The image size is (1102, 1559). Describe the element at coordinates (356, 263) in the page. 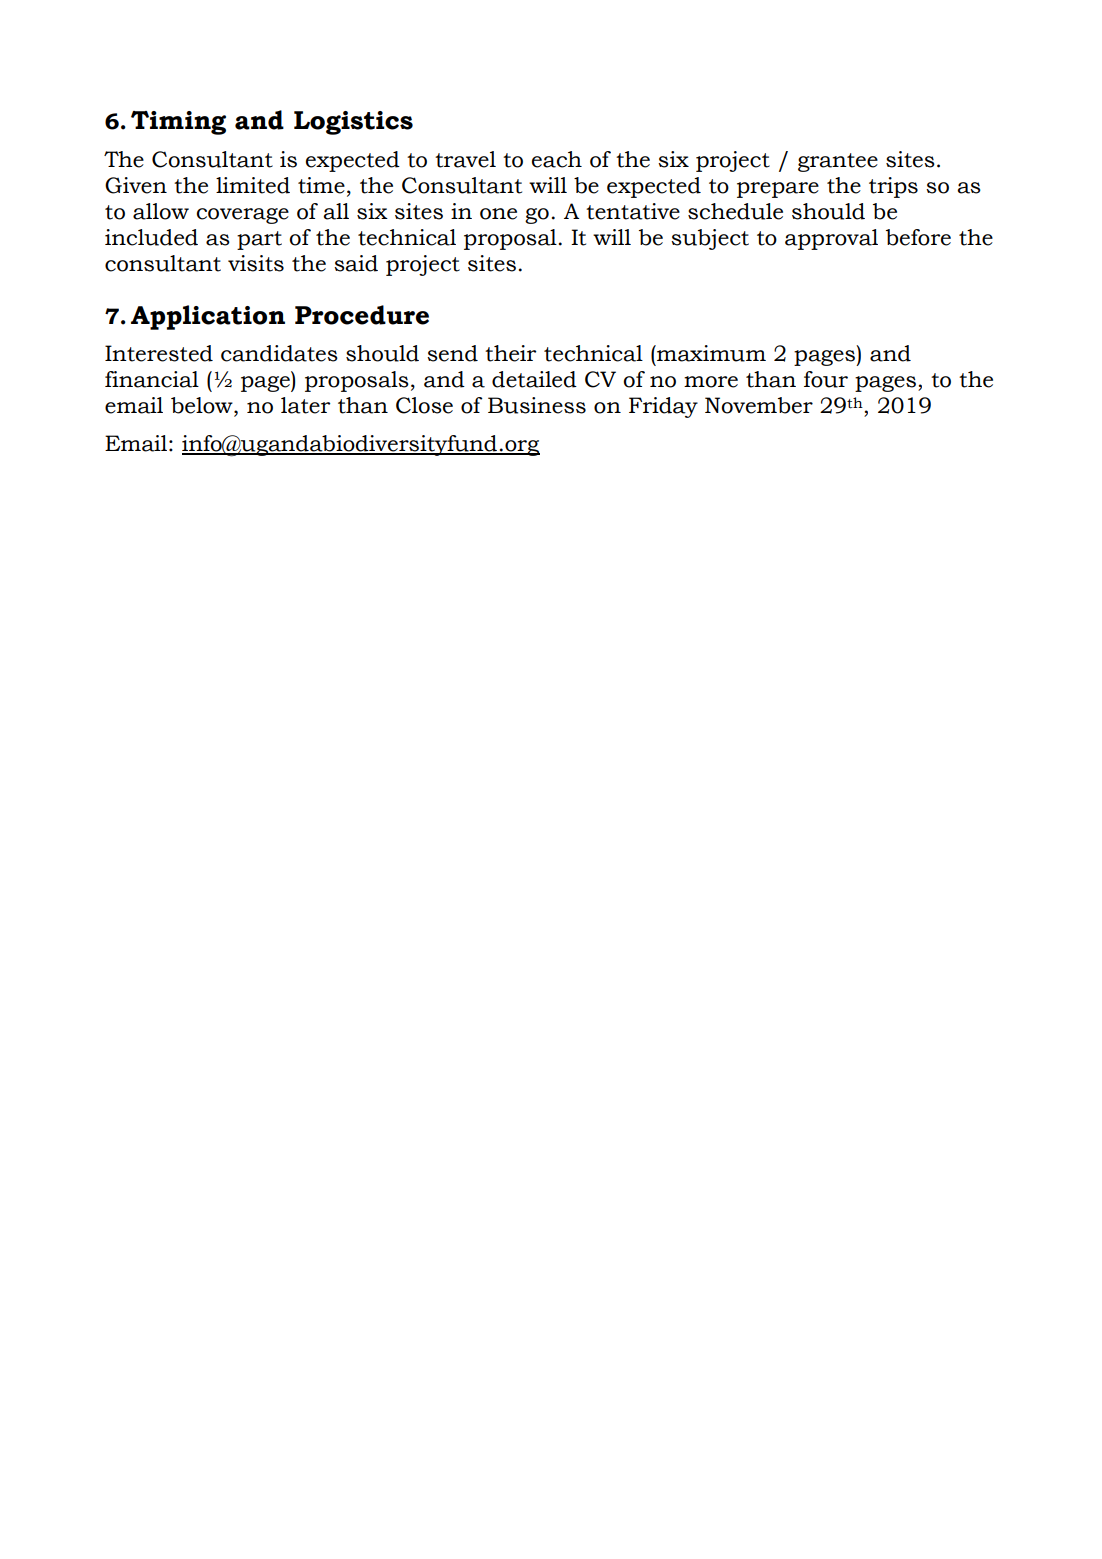

I see `said` at that location.
